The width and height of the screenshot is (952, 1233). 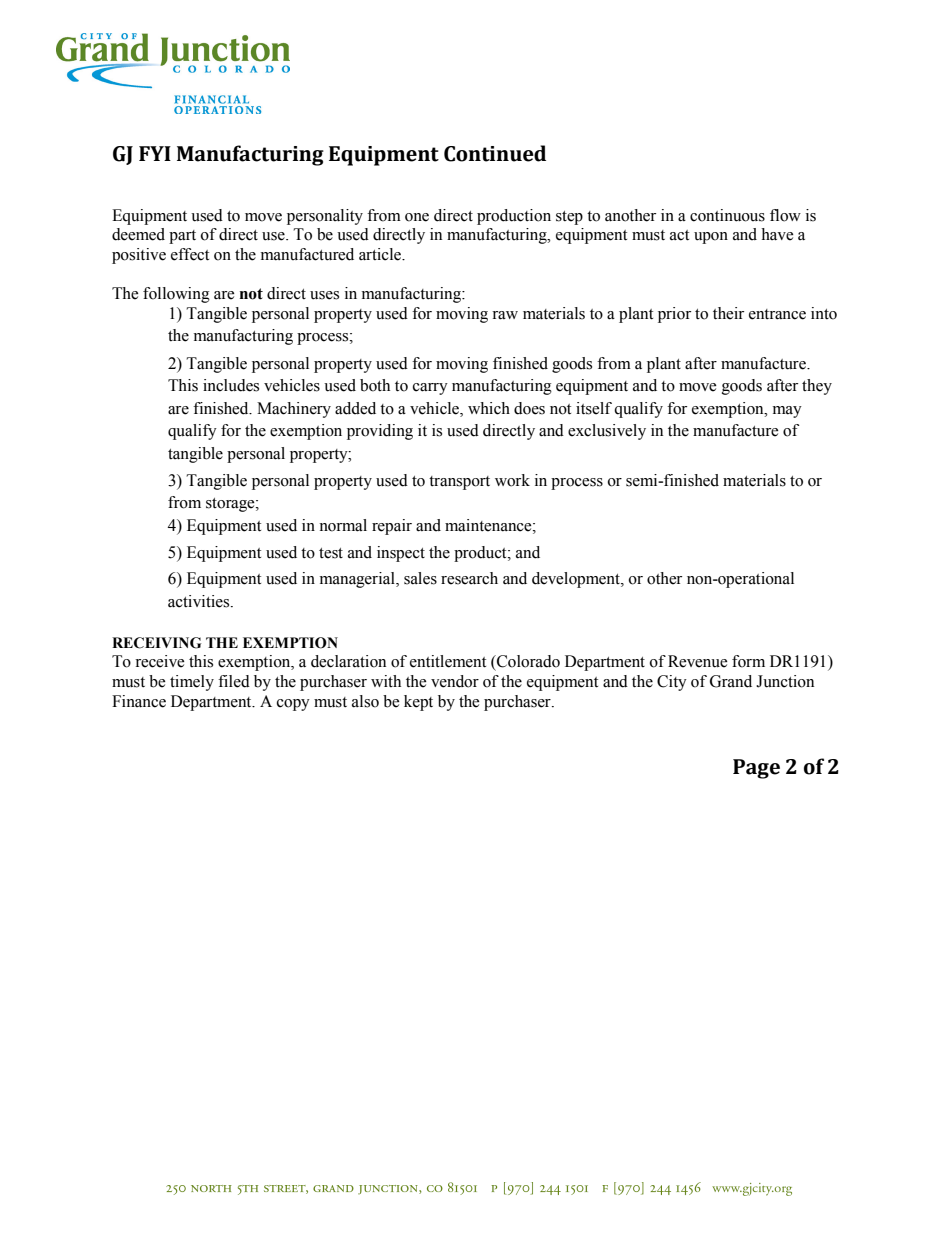 I want to click on work, so click(x=512, y=480).
